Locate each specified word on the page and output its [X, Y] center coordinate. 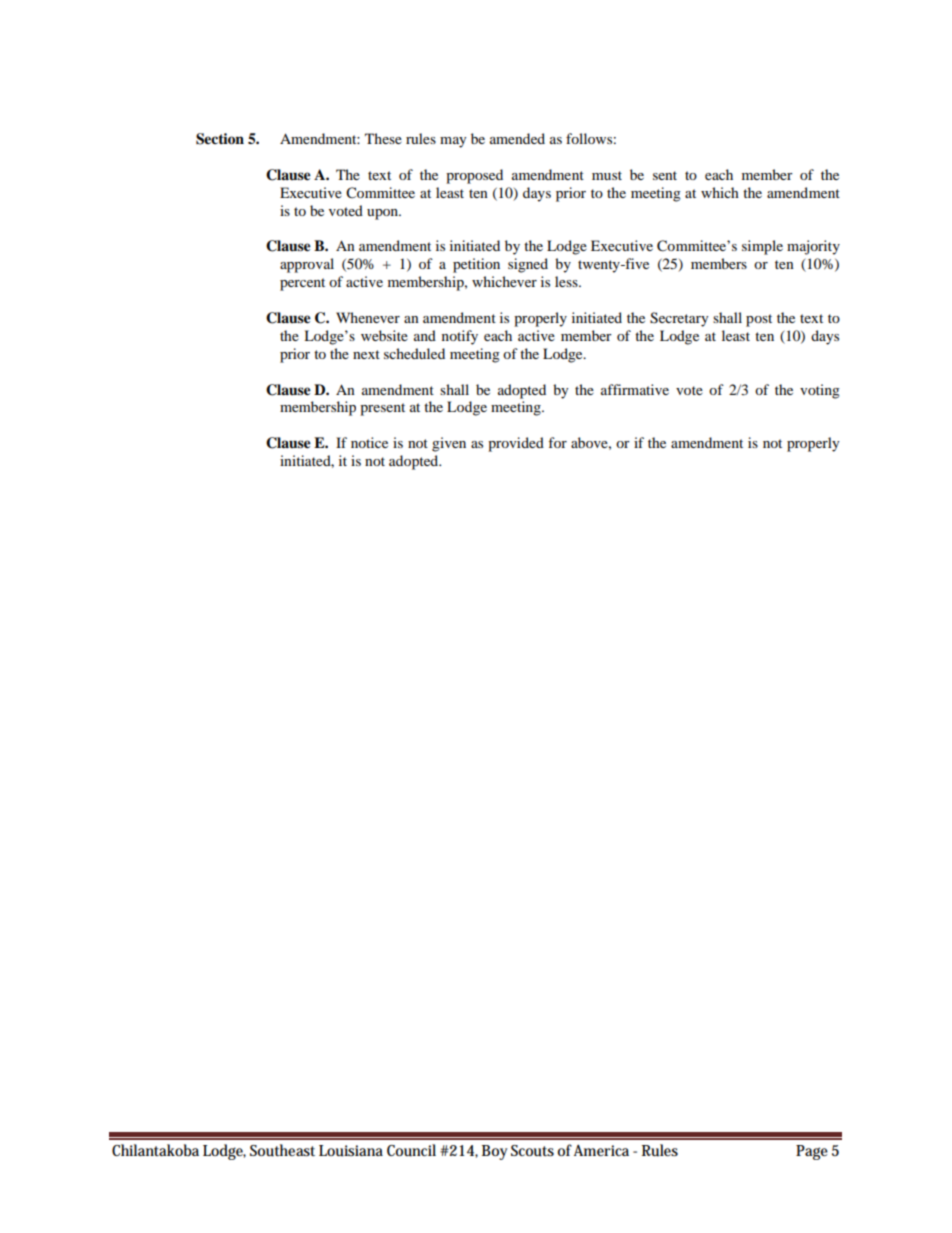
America [601, 1150]
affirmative [635, 389]
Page [812, 1152]
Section [220, 139]
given [449, 444]
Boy [495, 1152]
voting [820, 391]
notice [369, 442]
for [557, 442]
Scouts [532, 1151]
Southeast [282, 1150]
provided [516, 444]
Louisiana [351, 1151]
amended [517, 138]
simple [762, 247]
